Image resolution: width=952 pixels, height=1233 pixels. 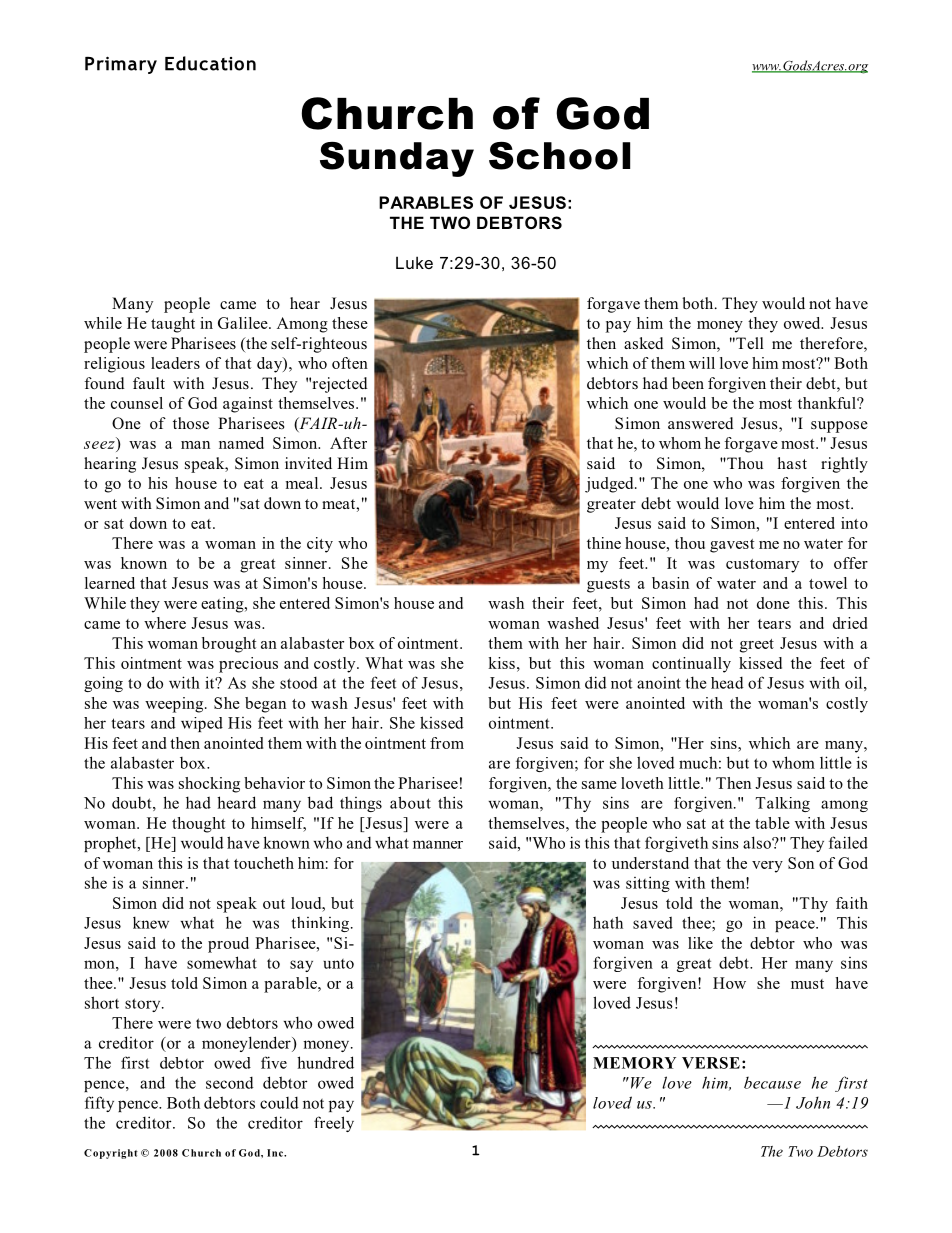 I want to click on peace, so click(x=796, y=926).
